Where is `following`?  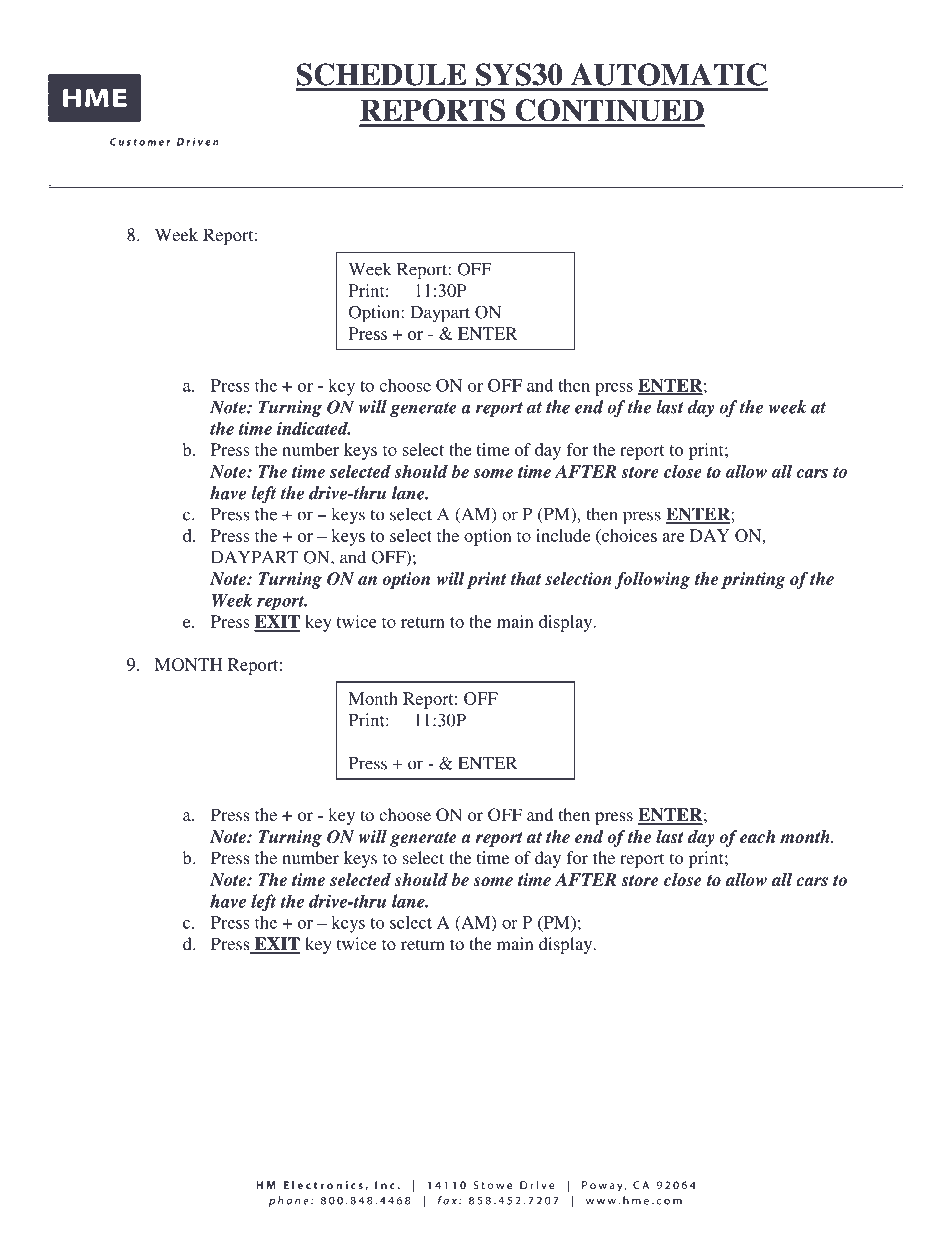
following is located at coordinates (652, 580).
